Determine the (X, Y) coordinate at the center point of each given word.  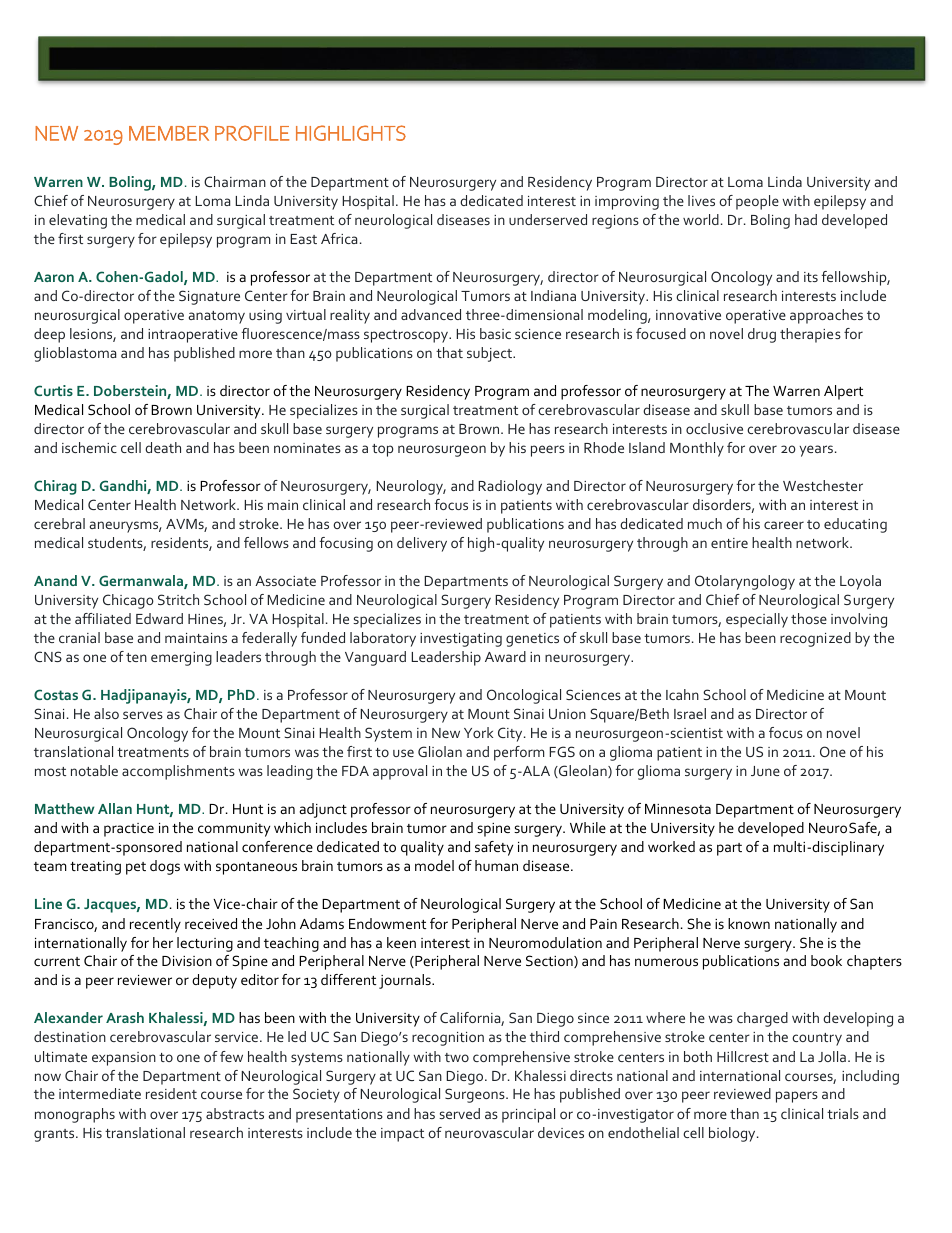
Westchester (823, 485)
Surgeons (476, 1095)
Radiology (510, 487)
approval (400, 772)
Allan (115, 808)
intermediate (100, 1093)
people (757, 202)
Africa (339, 238)
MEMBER (169, 133)
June (765, 771)
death (163, 447)
